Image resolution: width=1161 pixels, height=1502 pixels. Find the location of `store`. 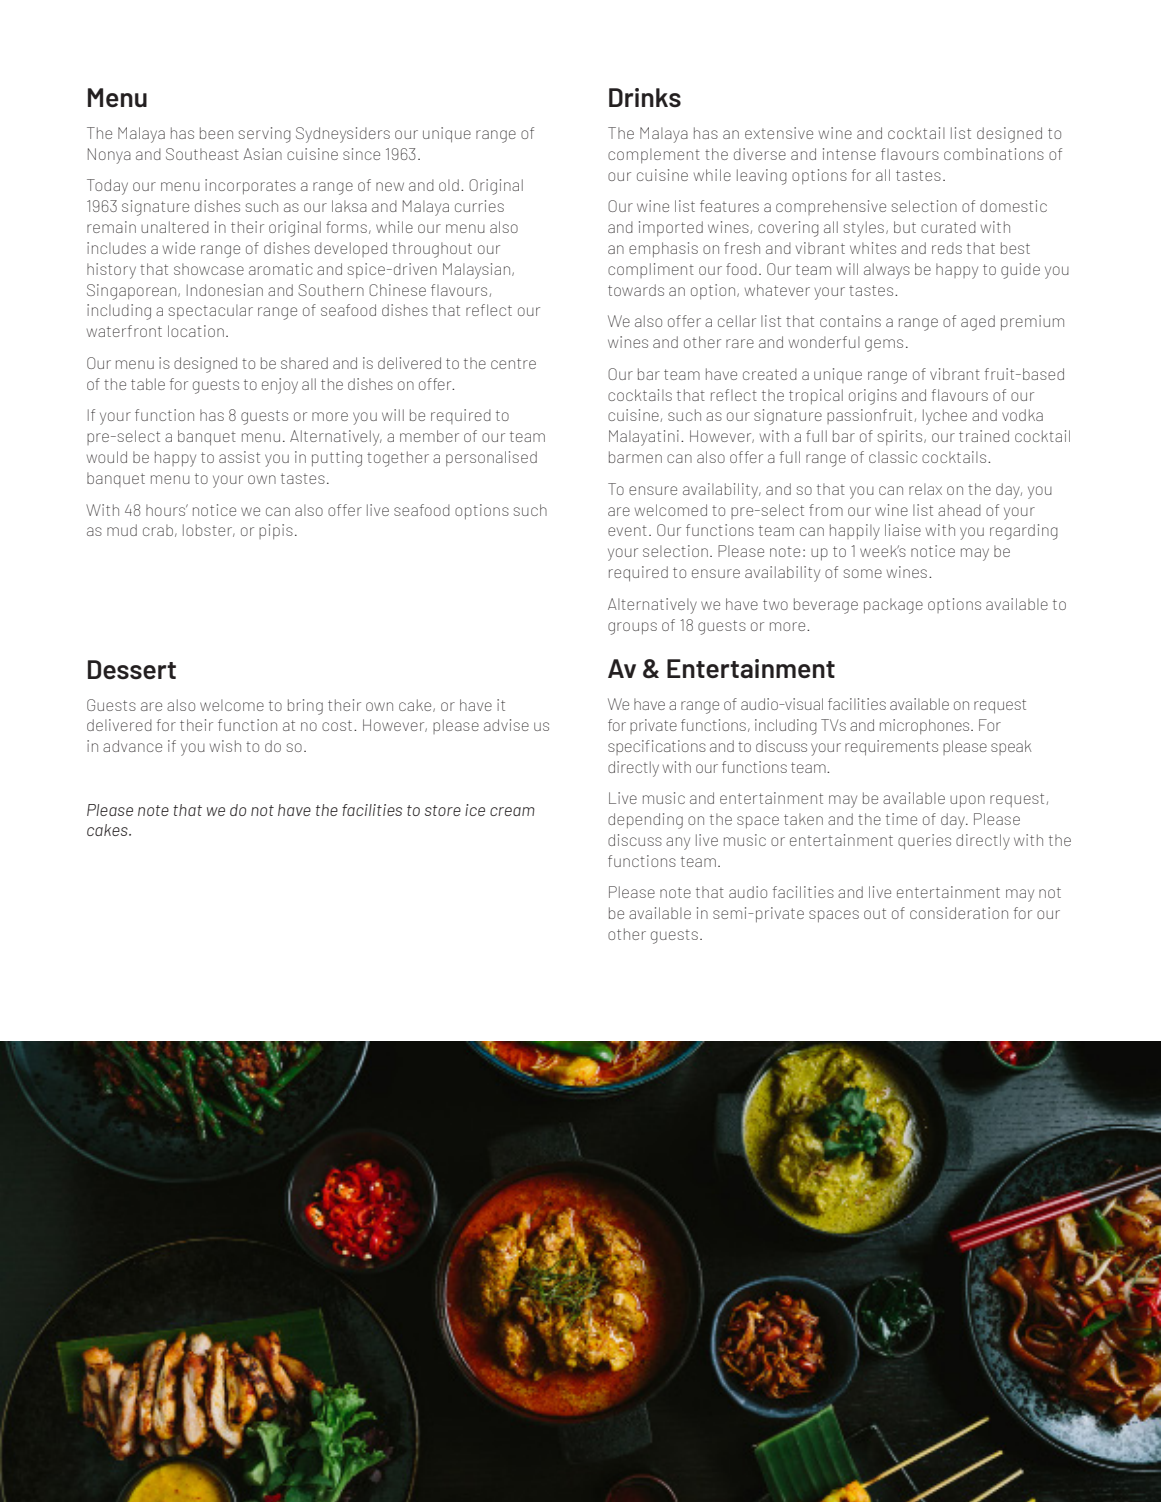

store is located at coordinates (443, 810).
